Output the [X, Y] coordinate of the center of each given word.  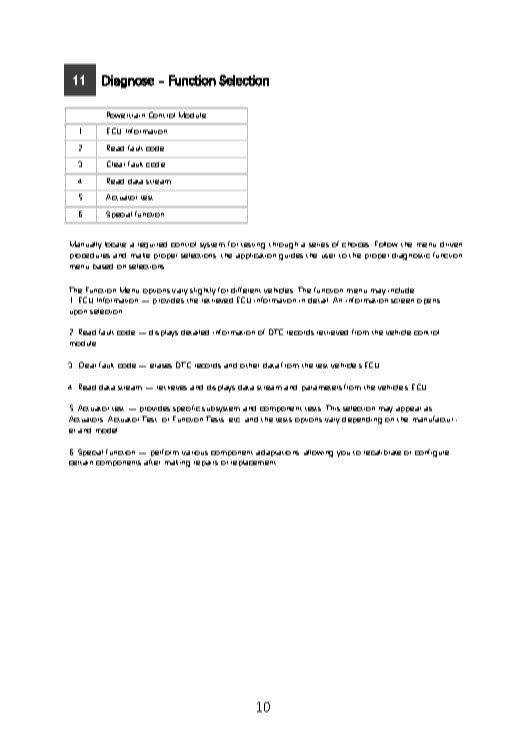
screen [402, 301]
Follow [386, 244]
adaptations [277, 453]
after [152, 462]
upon [78, 312]
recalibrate [382, 452]
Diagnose [128, 81]
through [283, 245]
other [249, 365]
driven [451, 244]
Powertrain [126, 115]
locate [115, 244]
